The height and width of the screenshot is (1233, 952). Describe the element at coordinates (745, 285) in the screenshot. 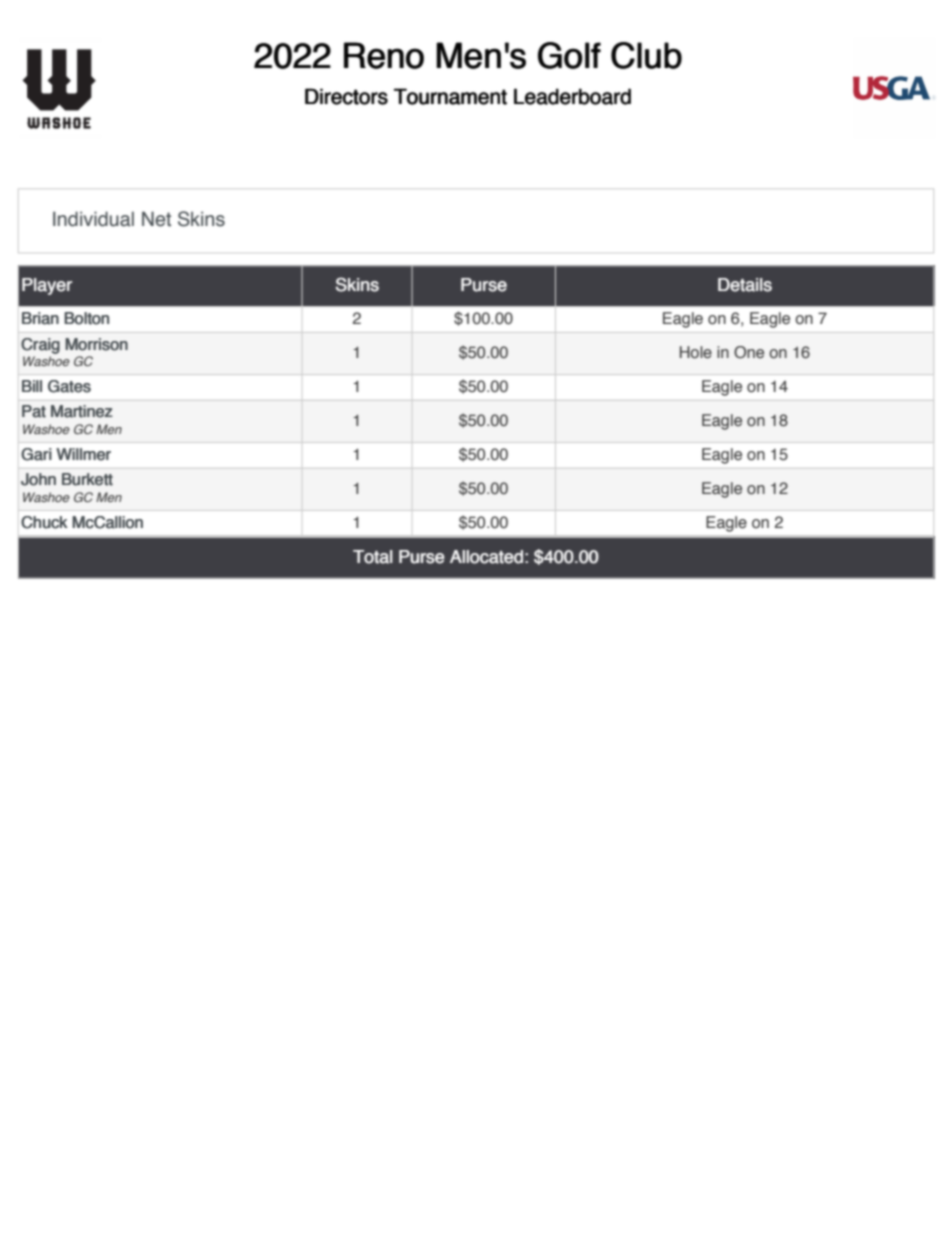

I see `Details` at that location.
